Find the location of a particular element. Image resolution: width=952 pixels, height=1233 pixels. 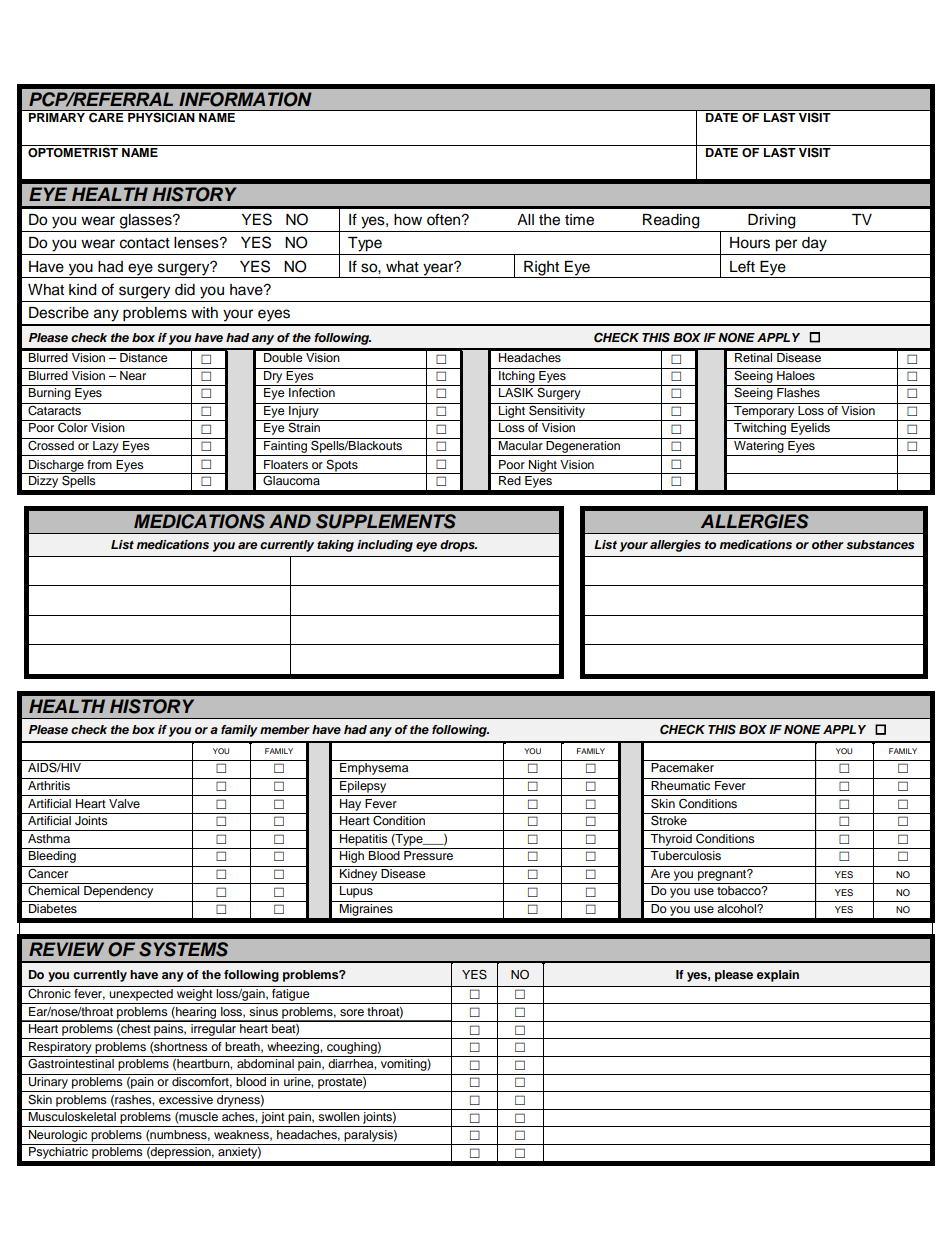

Driving is located at coordinates (771, 221).
